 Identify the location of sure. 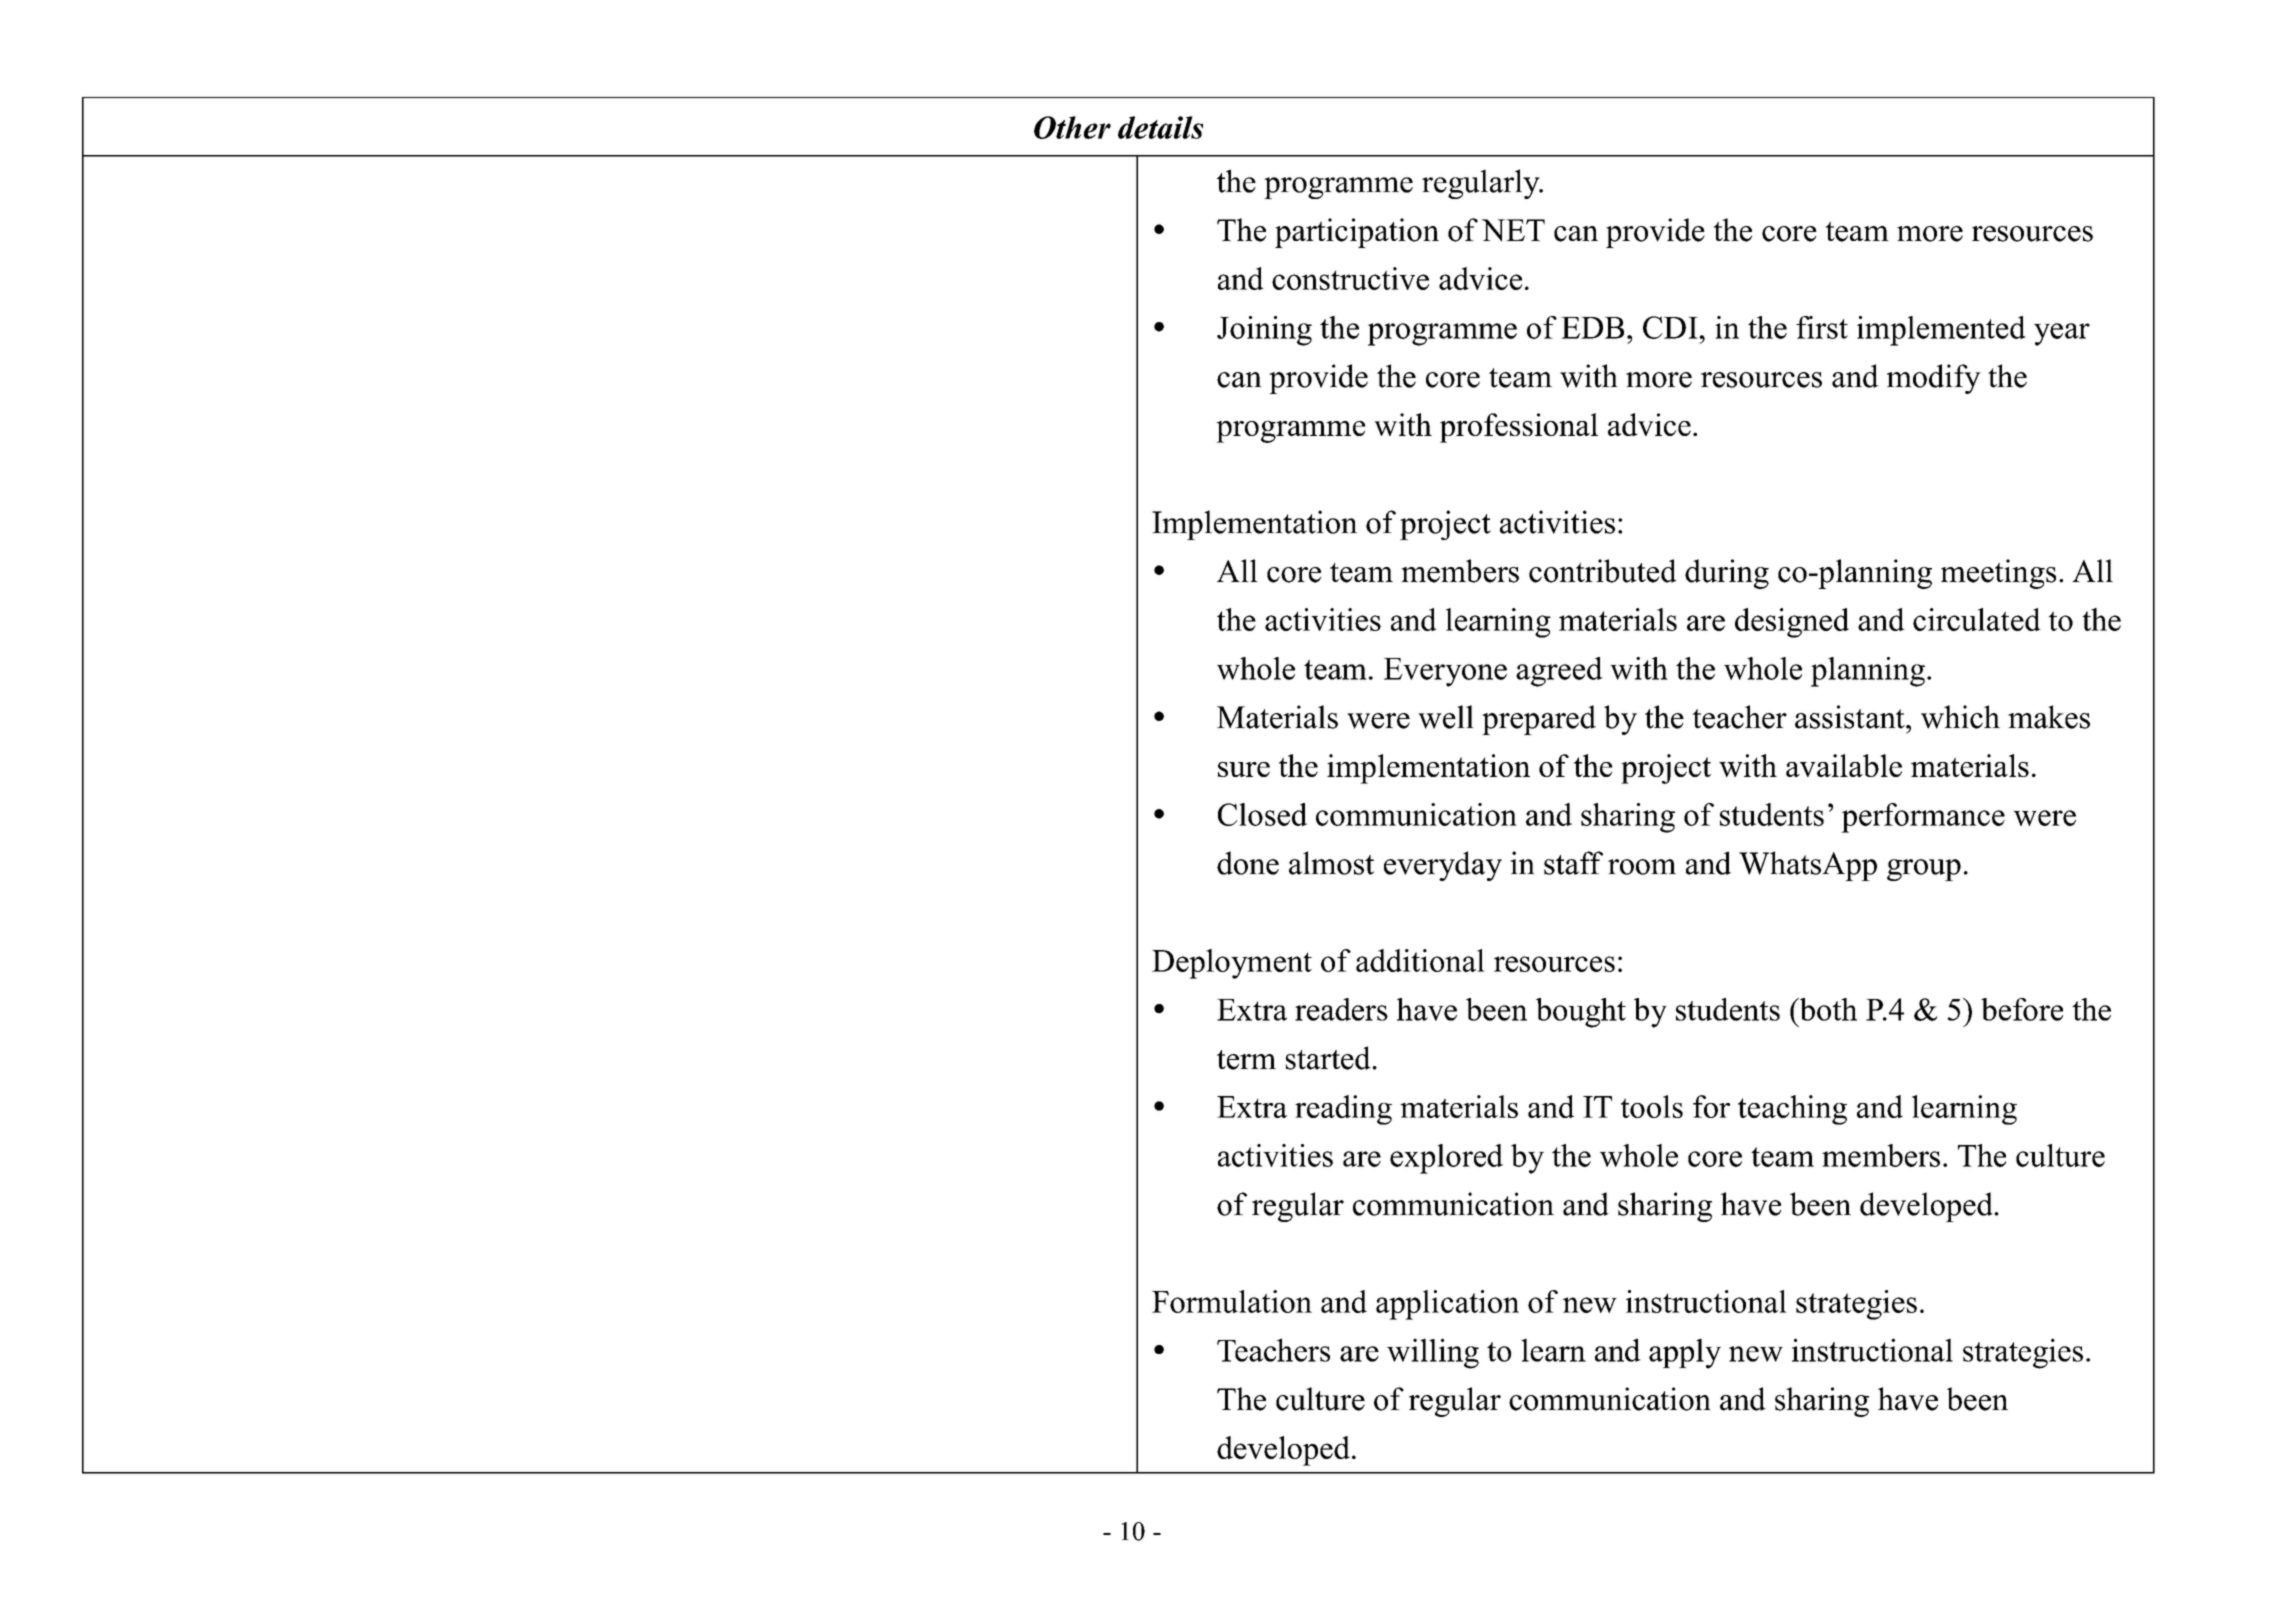
(1244, 769).
